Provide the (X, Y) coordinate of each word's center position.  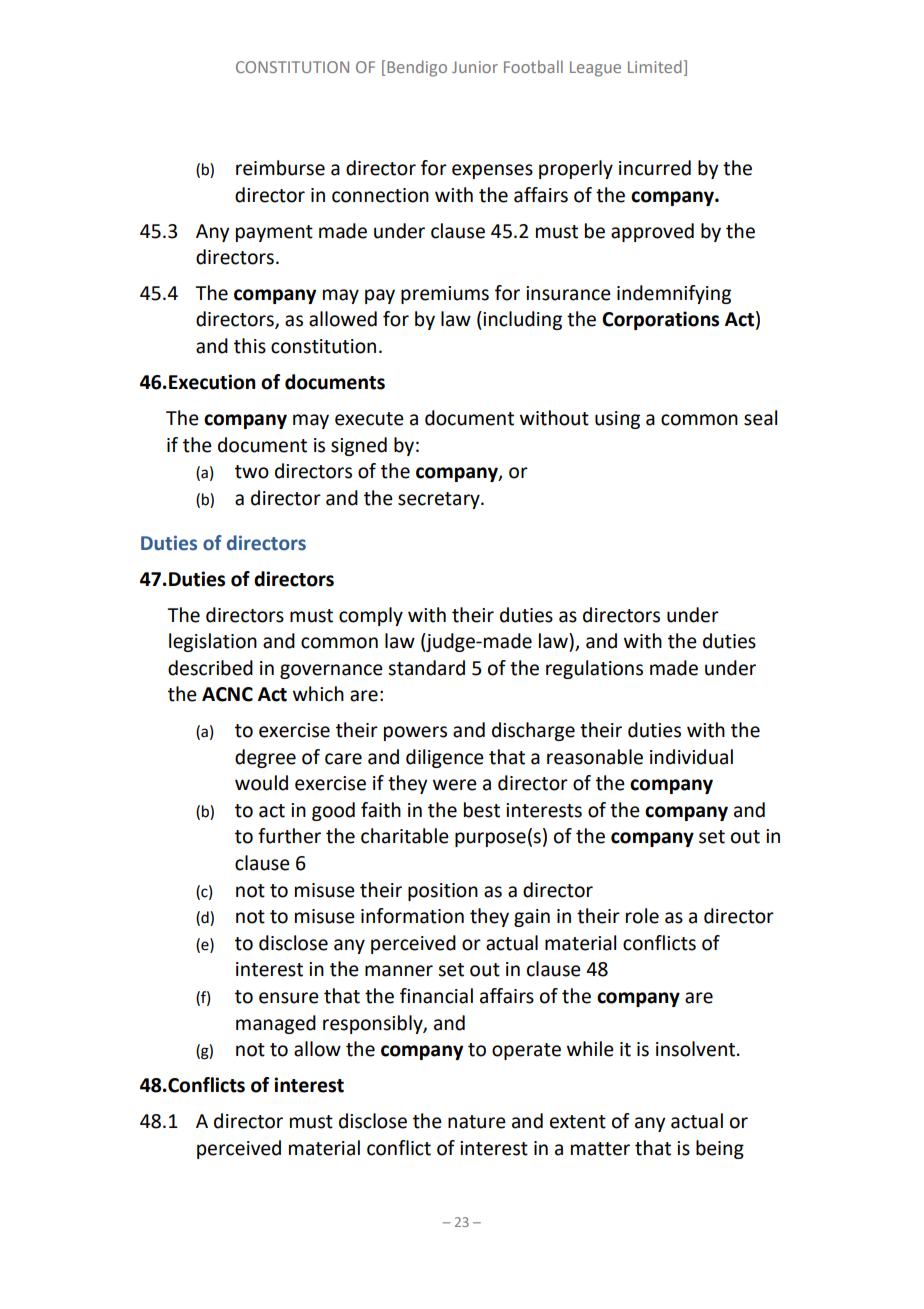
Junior (475, 67)
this (250, 346)
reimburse (280, 168)
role (642, 916)
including (521, 320)
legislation (213, 642)
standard (426, 668)
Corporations (660, 320)
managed (276, 1024)
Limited (655, 66)
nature (477, 1122)
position (443, 892)
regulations (594, 669)
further (289, 836)
